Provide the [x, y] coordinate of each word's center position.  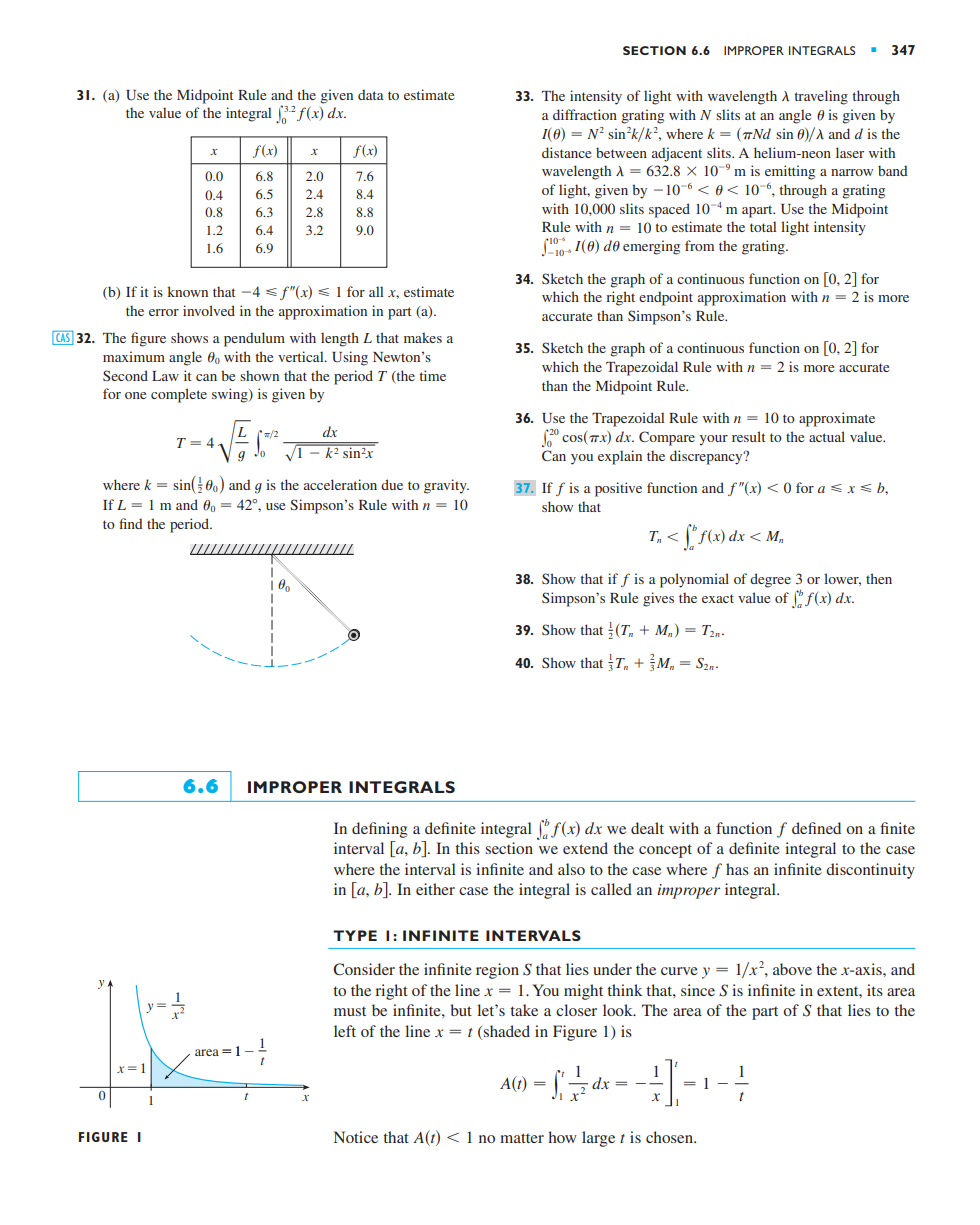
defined [816, 828]
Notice [356, 1137]
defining [379, 830]
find [131, 523]
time [432, 375]
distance [566, 152]
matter [522, 1138]
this [467, 848]
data [371, 94]
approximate [837, 419]
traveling [821, 97]
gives [658, 599]
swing [231, 395]
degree [770, 580]
